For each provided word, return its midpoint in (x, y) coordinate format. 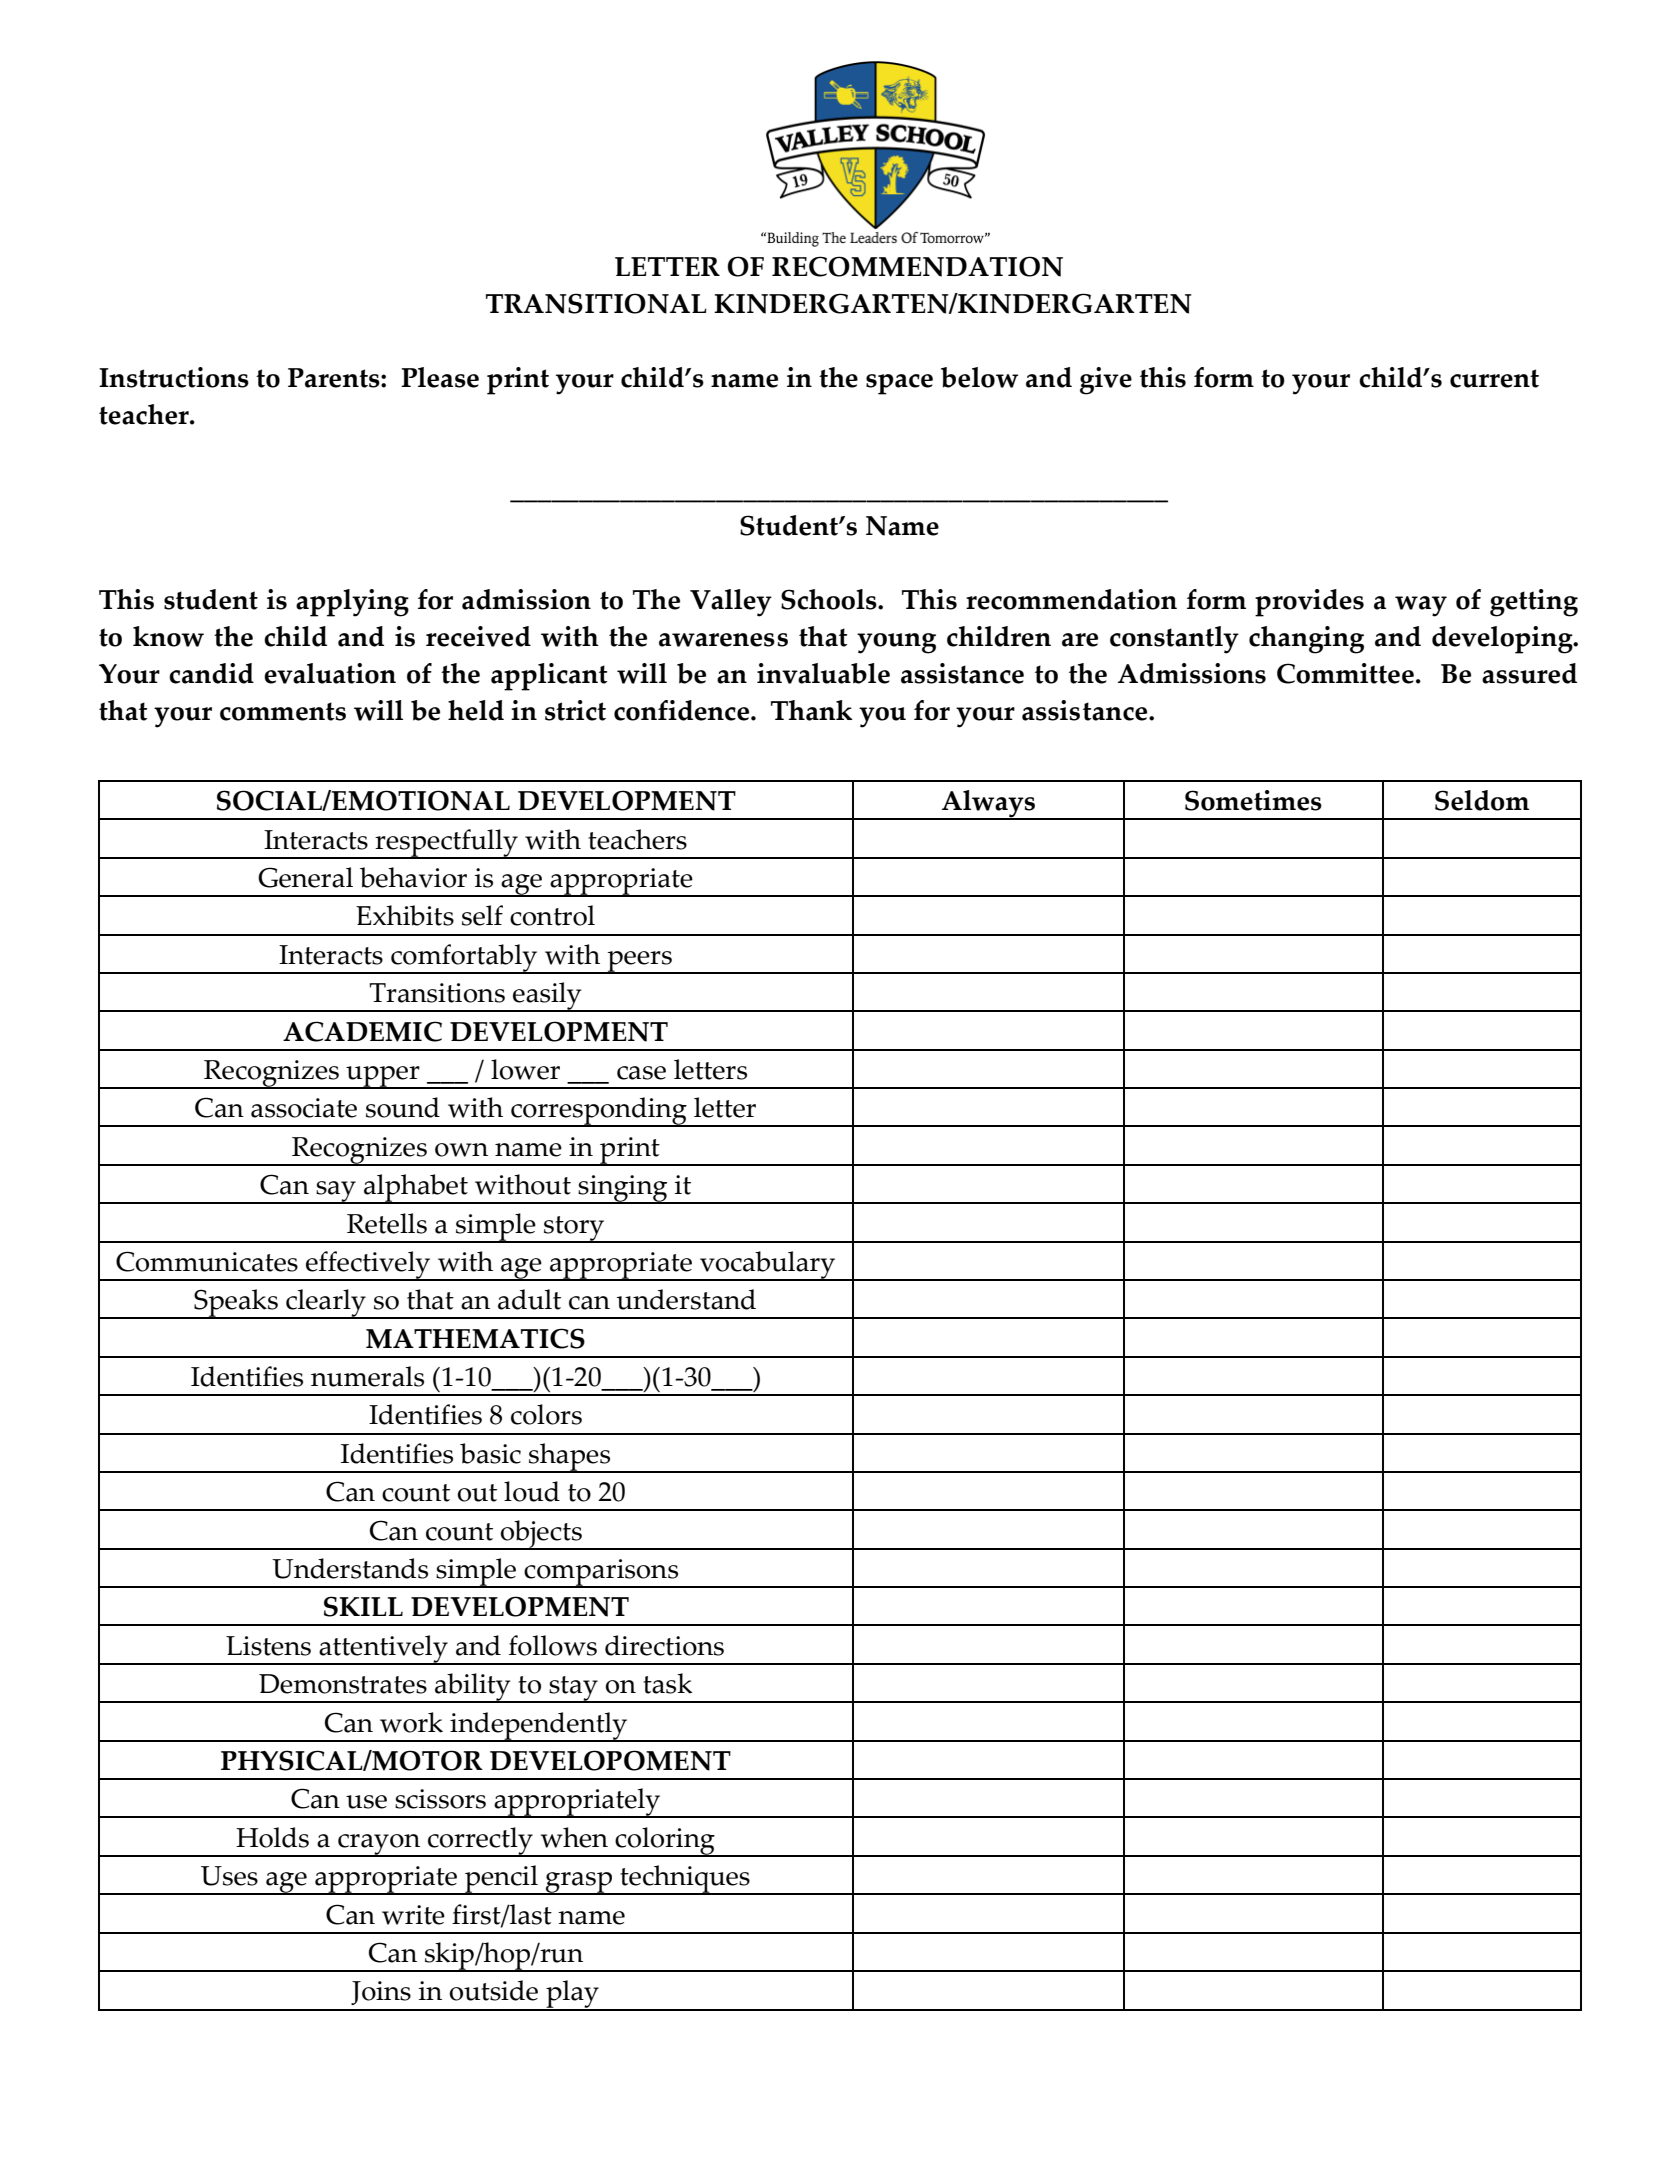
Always (988, 805)
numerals (367, 1376)
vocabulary (768, 1266)
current (1494, 378)
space (899, 384)
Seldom (1482, 800)
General (305, 877)
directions (664, 1645)
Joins (381, 1993)
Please (440, 377)
